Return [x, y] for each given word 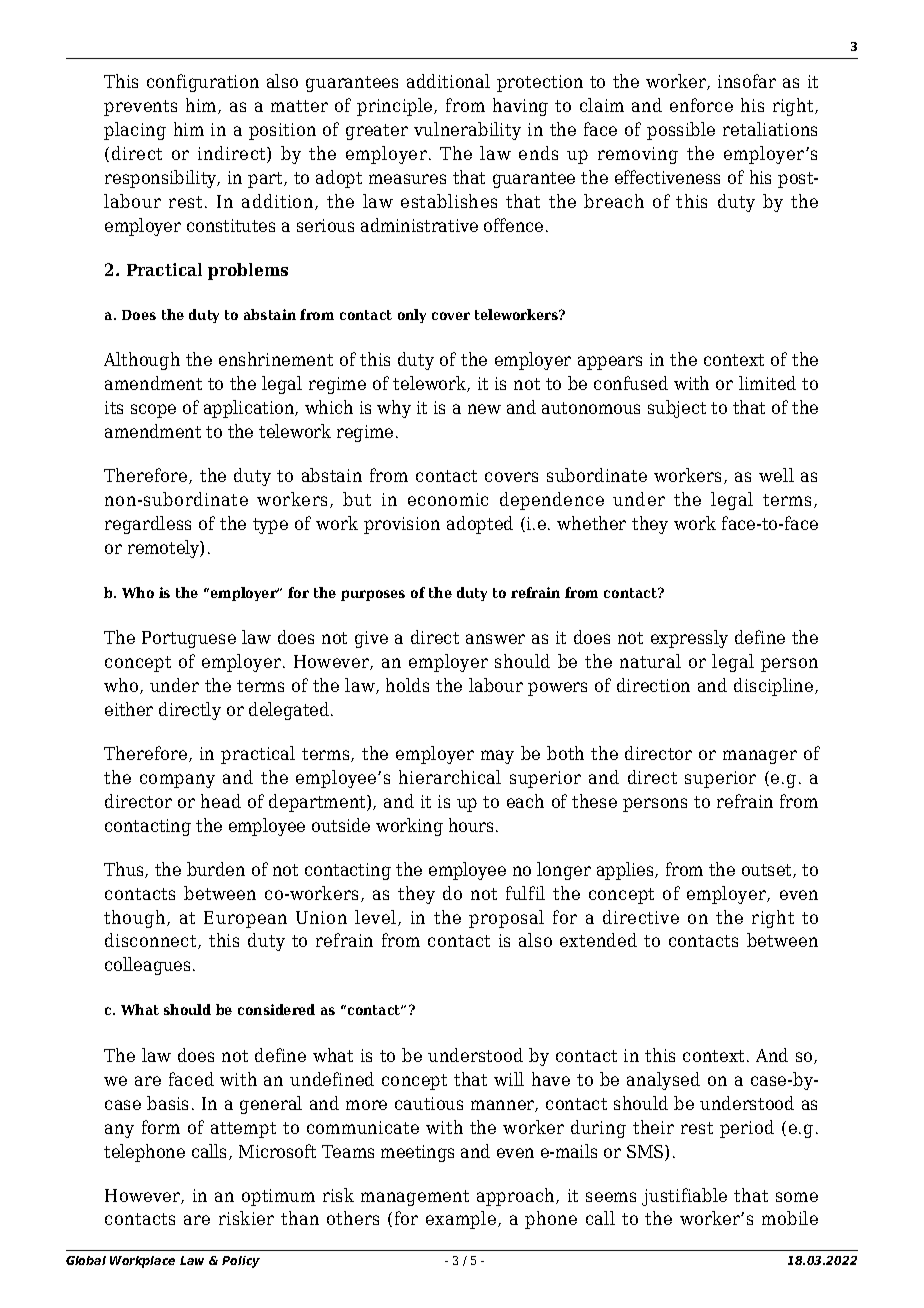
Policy [241, 1262]
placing [135, 131]
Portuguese [189, 639]
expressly [689, 639]
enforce [701, 105]
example [461, 1220]
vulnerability [467, 131]
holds [407, 685]
